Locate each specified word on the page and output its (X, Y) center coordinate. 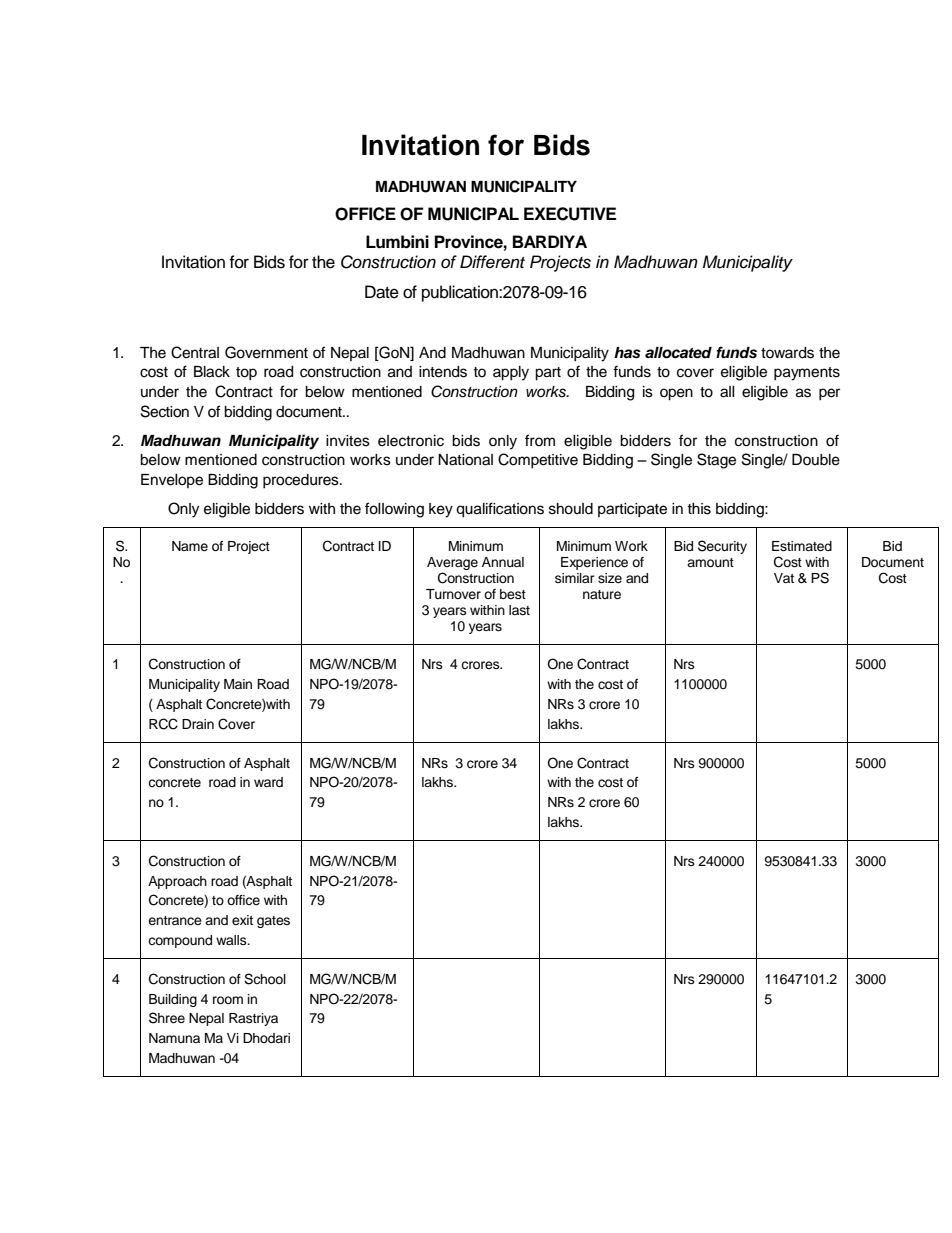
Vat (784, 578)
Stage (716, 461)
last (519, 610)
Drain (198, 724)
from (540, 440)
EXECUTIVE (570, 214)
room (228, 1000)
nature (602, 594)
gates (273, 922)
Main (238, 684)
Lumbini (397, 242)
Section (165, 411)
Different (492, 262)
